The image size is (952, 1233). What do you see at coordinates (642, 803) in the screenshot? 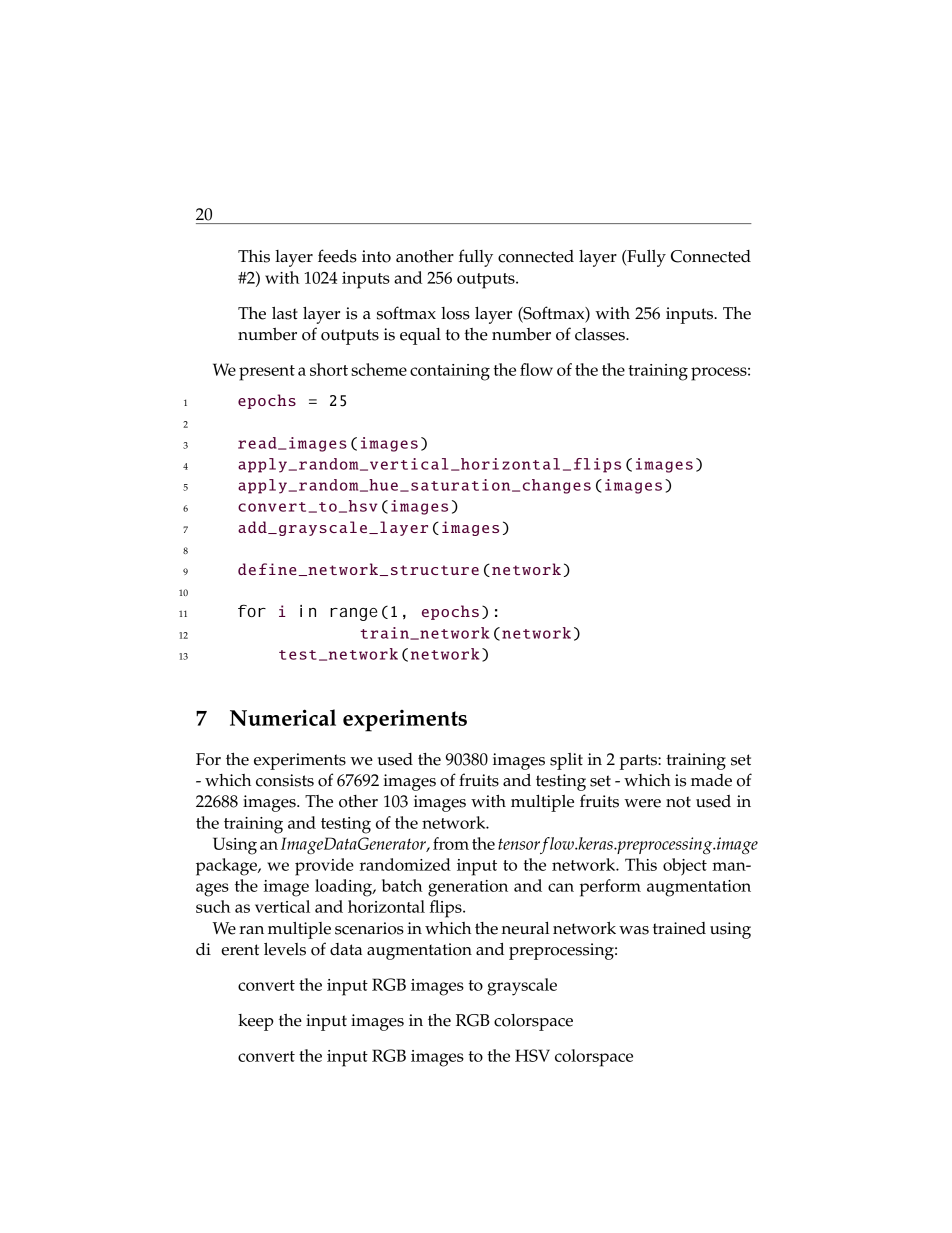
I see `were` at bounding box center [642, 803].
